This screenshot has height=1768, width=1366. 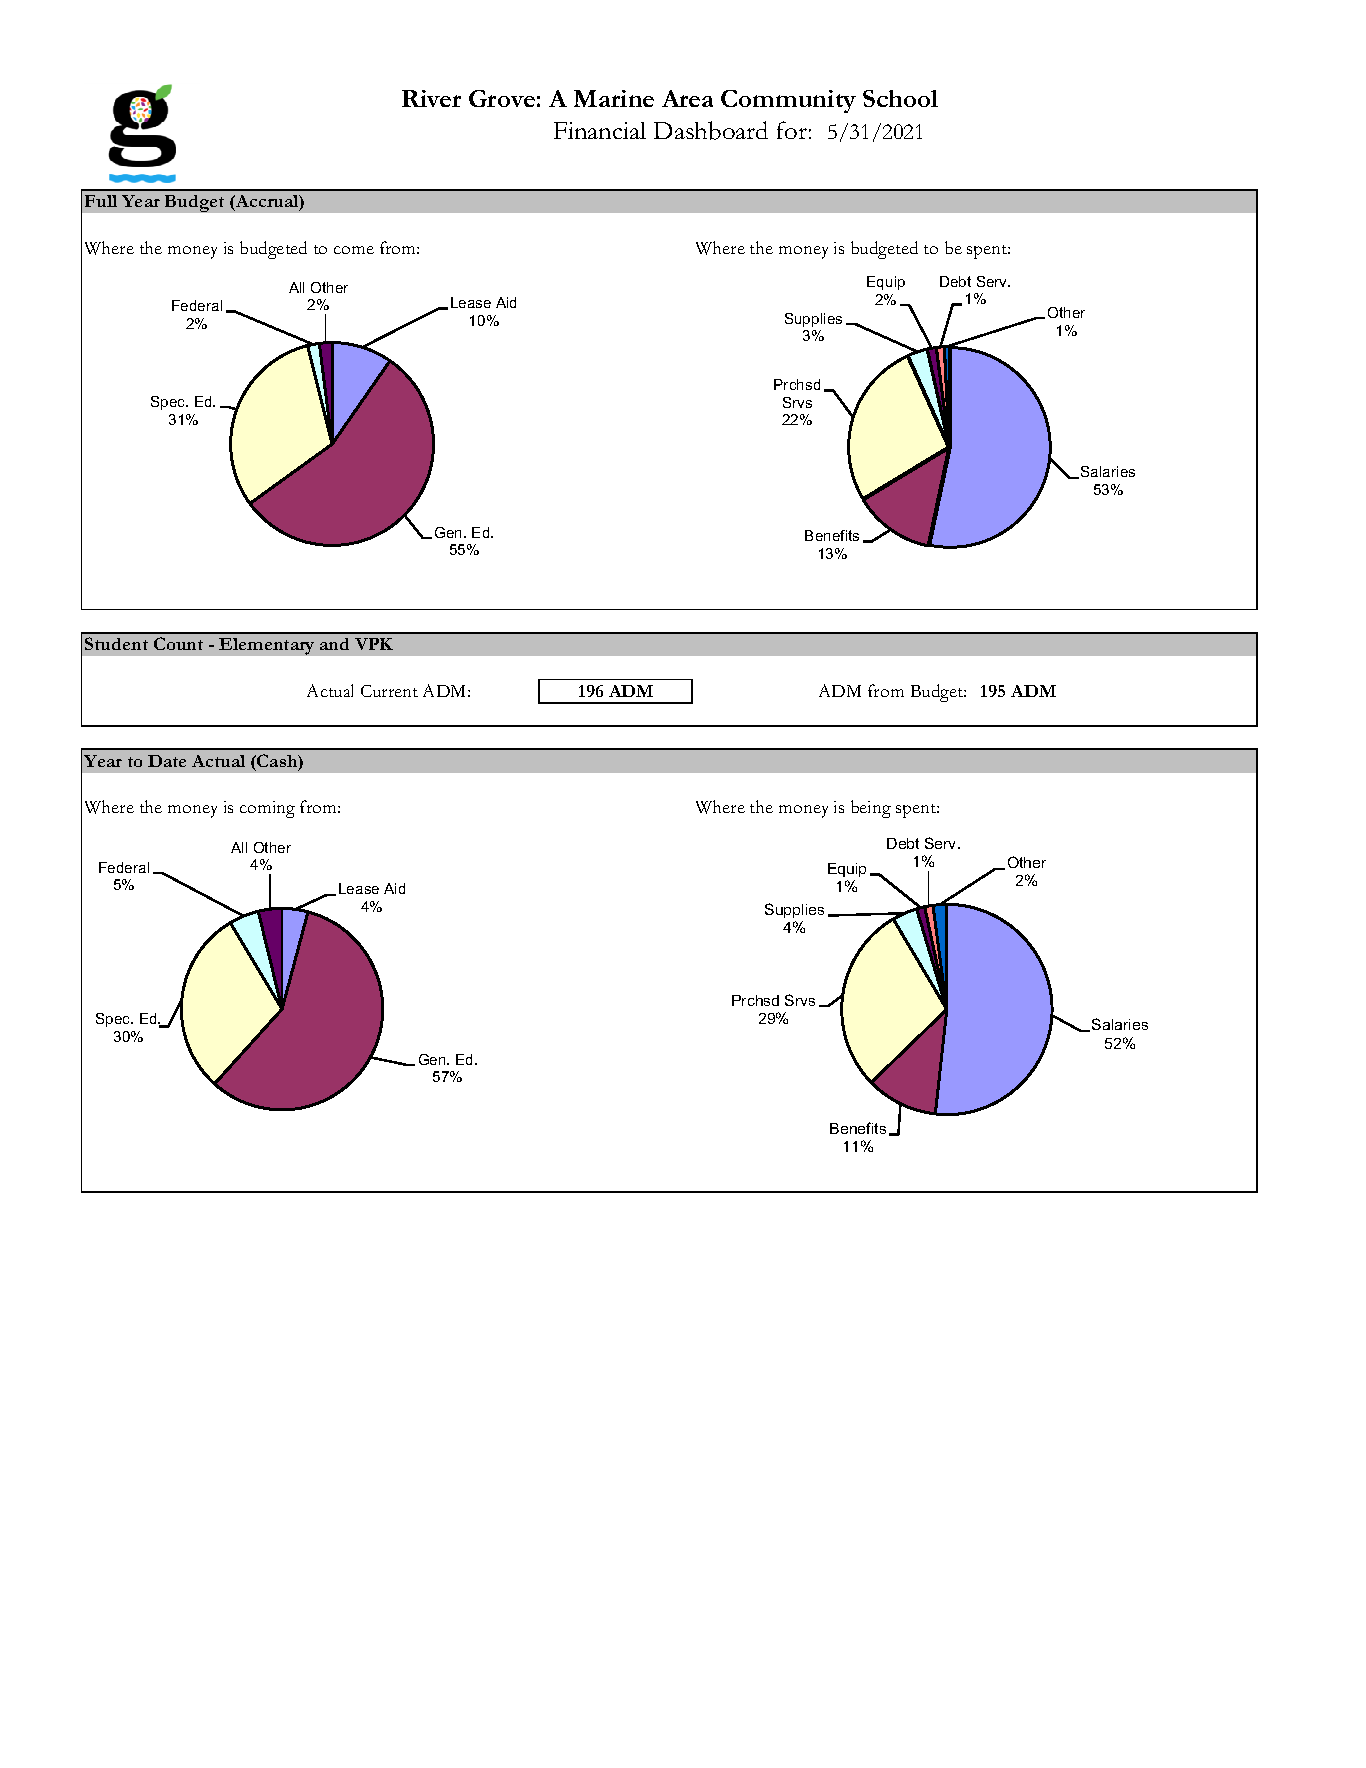 I want to click on Date, so click(x=167, y=761).
